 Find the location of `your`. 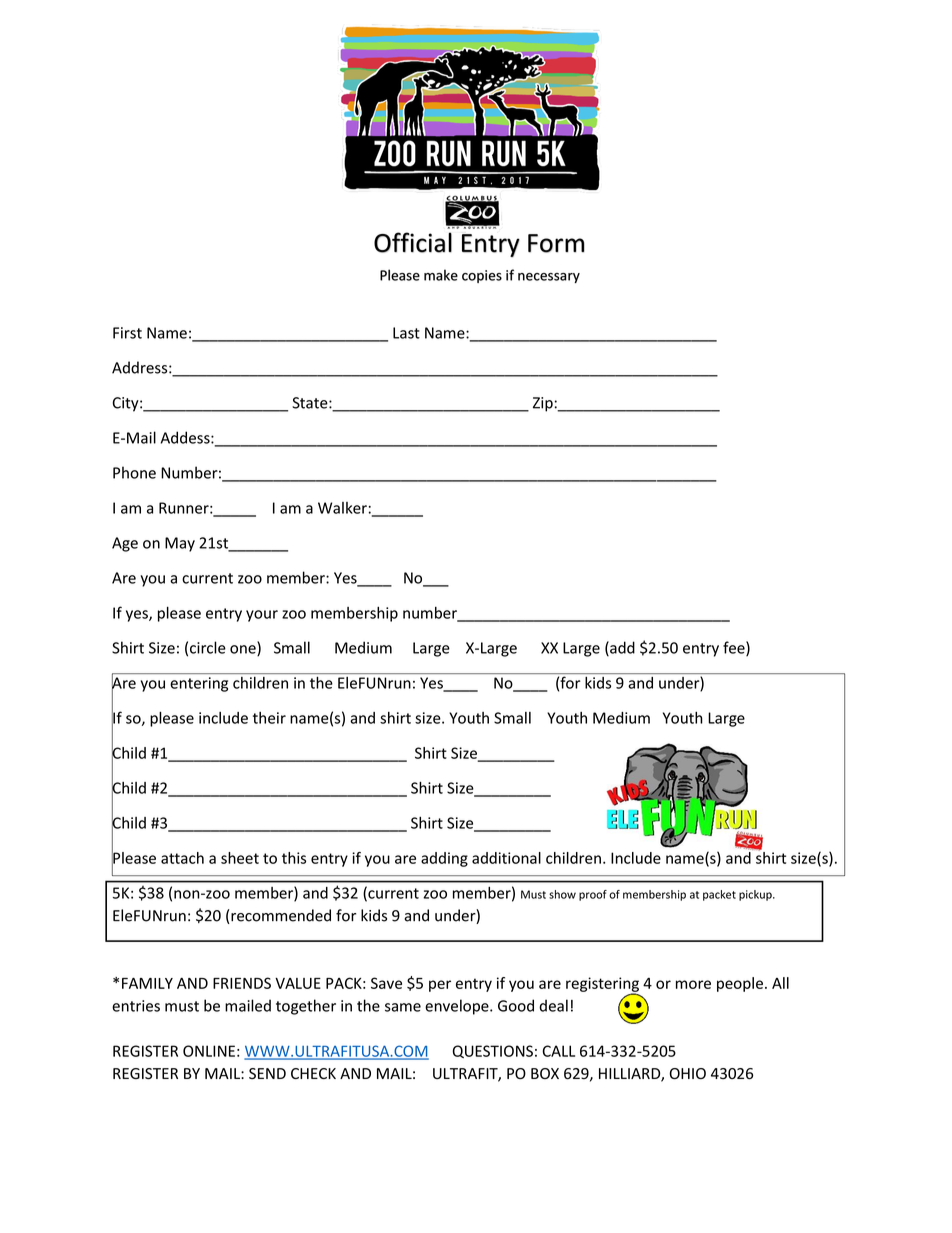

your is located at coordinates (262, 616).
